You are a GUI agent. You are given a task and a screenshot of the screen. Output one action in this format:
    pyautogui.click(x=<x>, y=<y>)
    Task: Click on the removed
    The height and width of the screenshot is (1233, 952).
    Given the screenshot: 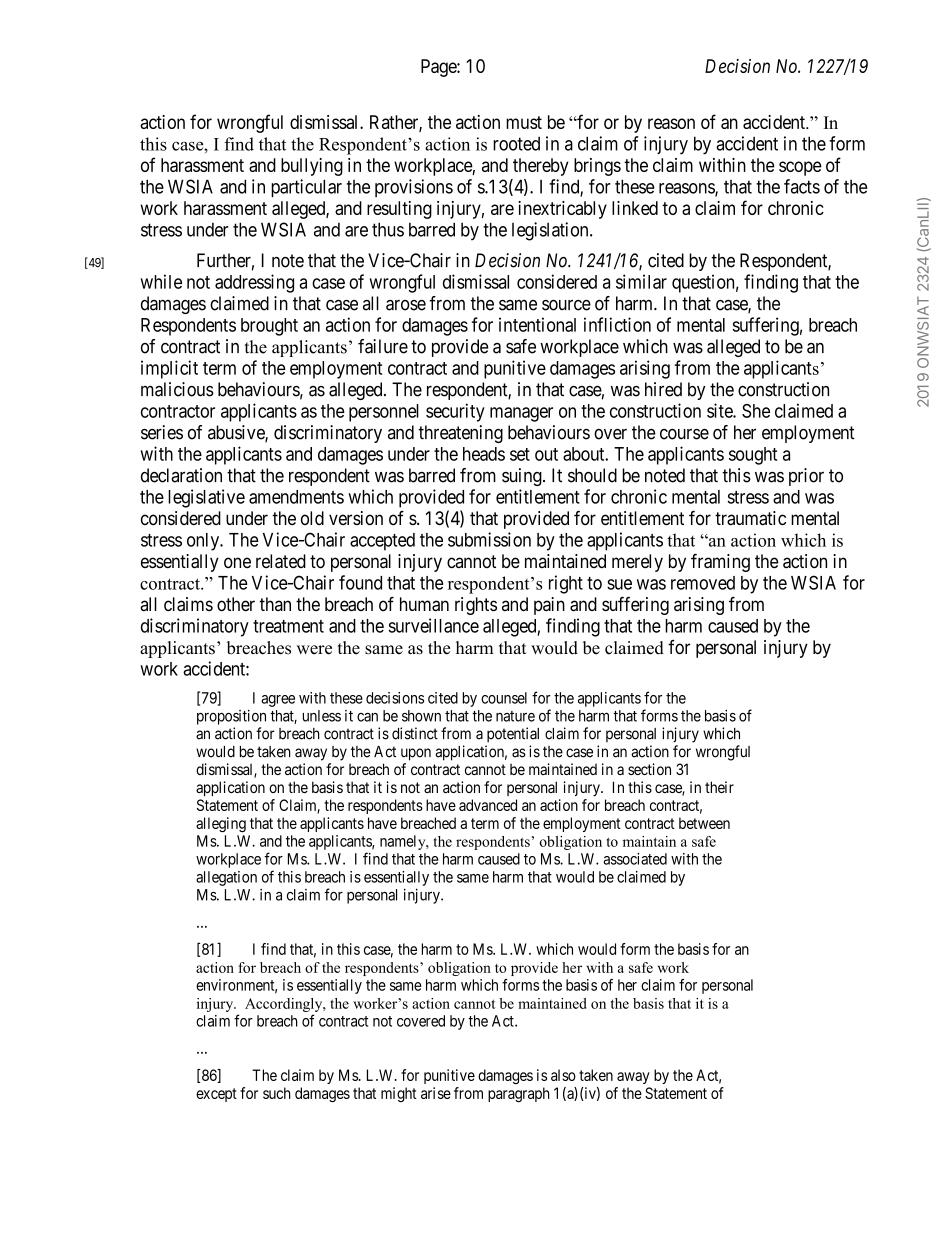 What is the action you would take?
    pyautogui.click(x=703, y=583)
